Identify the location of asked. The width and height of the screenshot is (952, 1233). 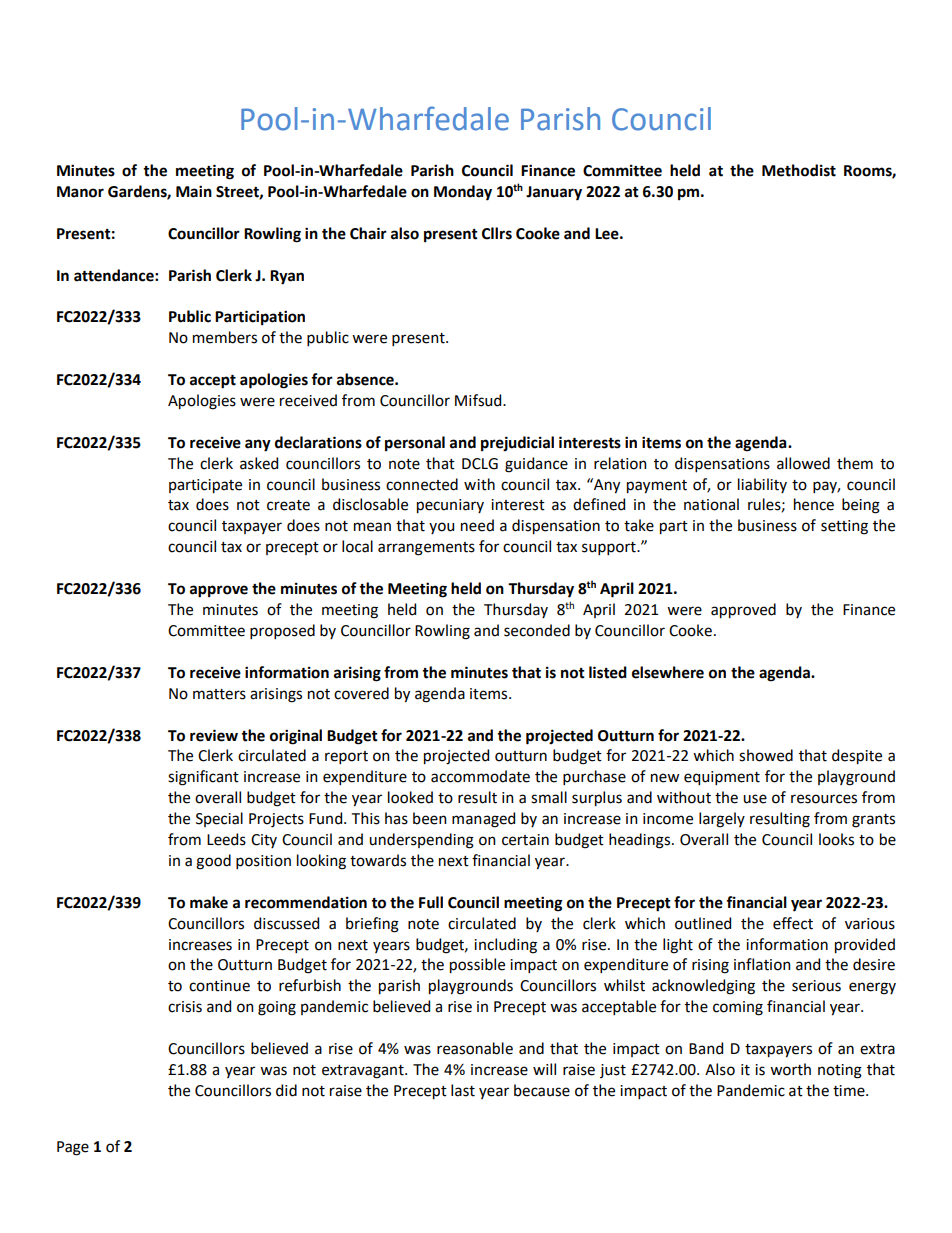
(259, 463).
